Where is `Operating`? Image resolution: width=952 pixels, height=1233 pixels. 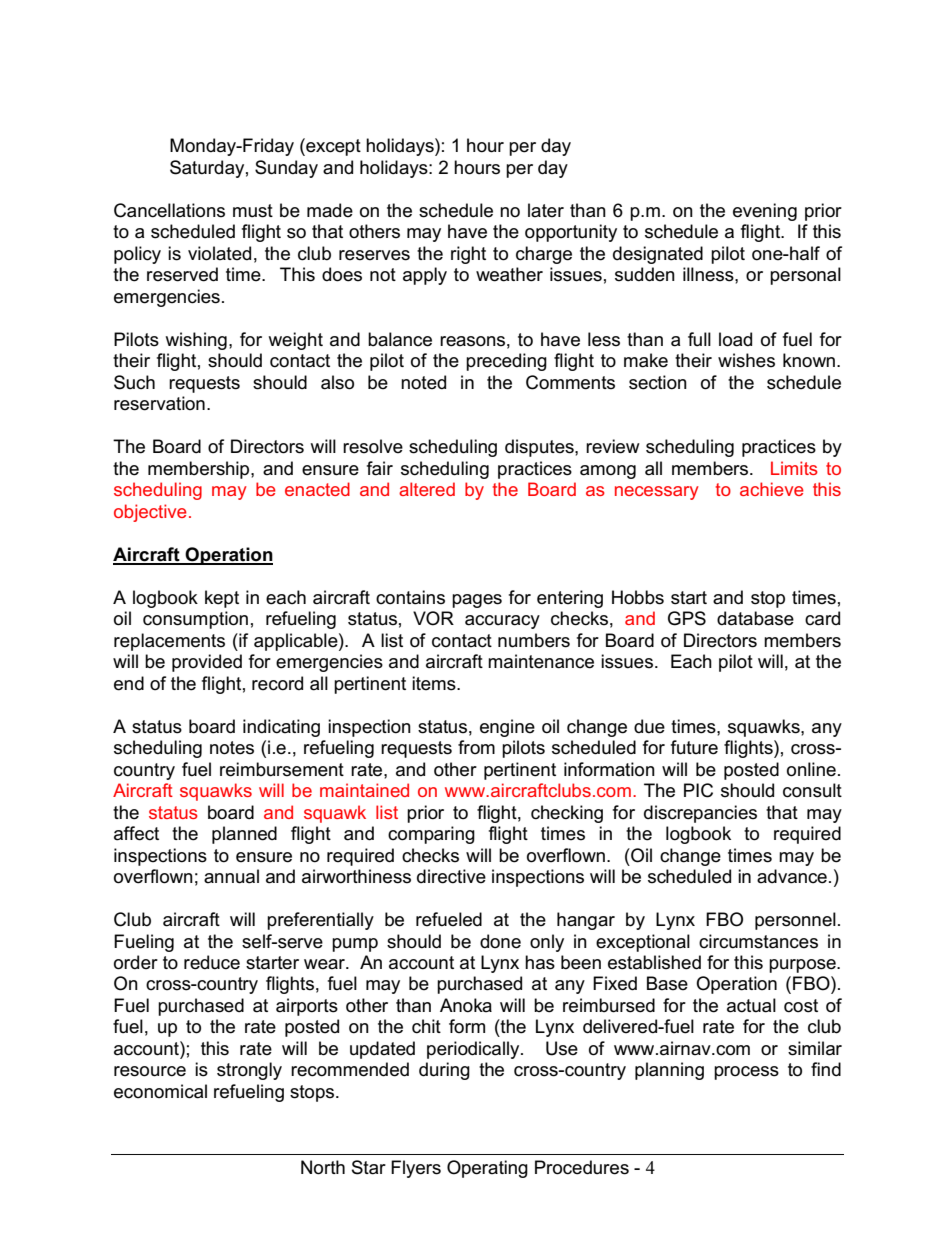
Operating is located at coordinates (487, 1169).
